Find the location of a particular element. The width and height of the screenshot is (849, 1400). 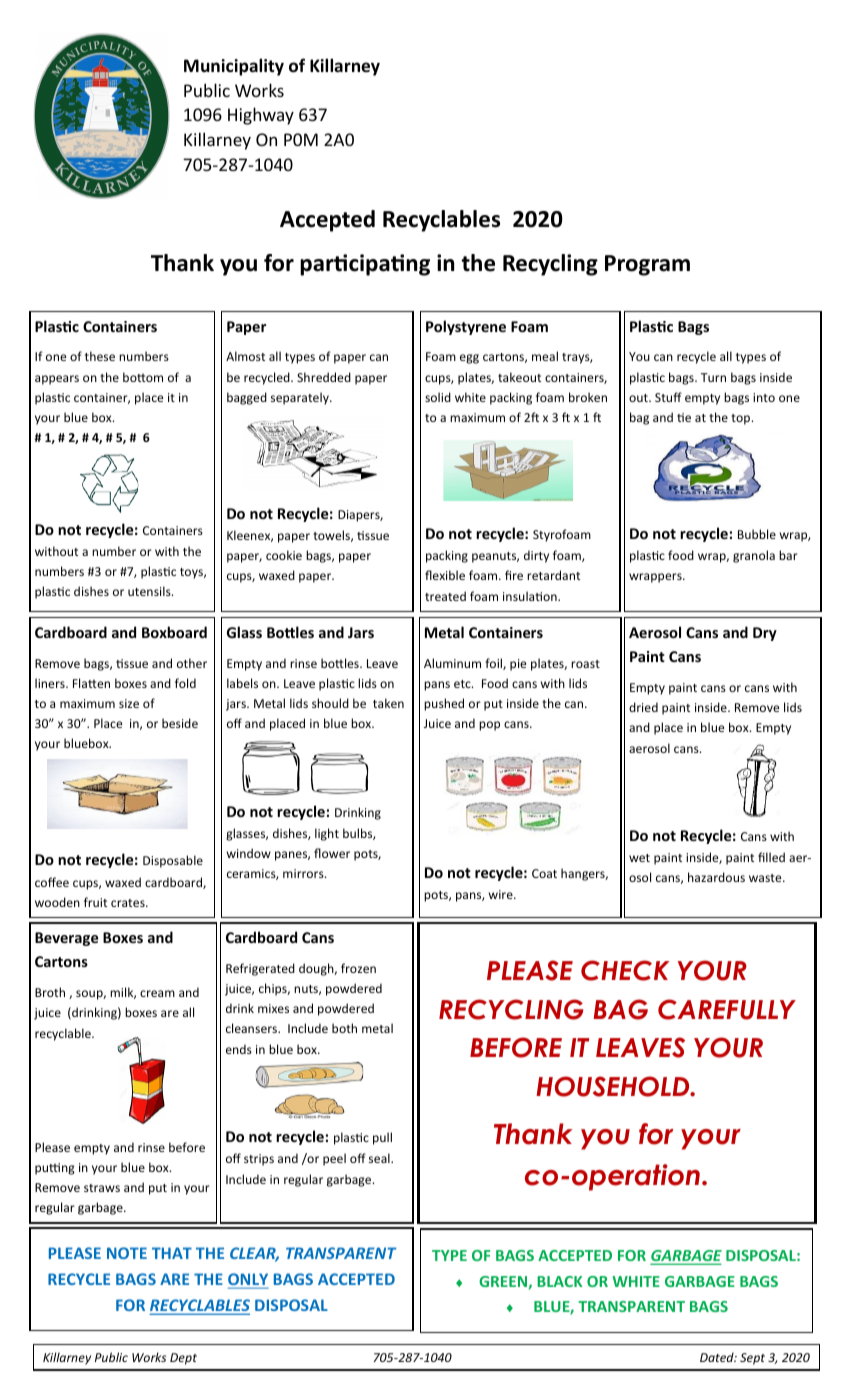

Bubble is located at coordinates (757, 534).
